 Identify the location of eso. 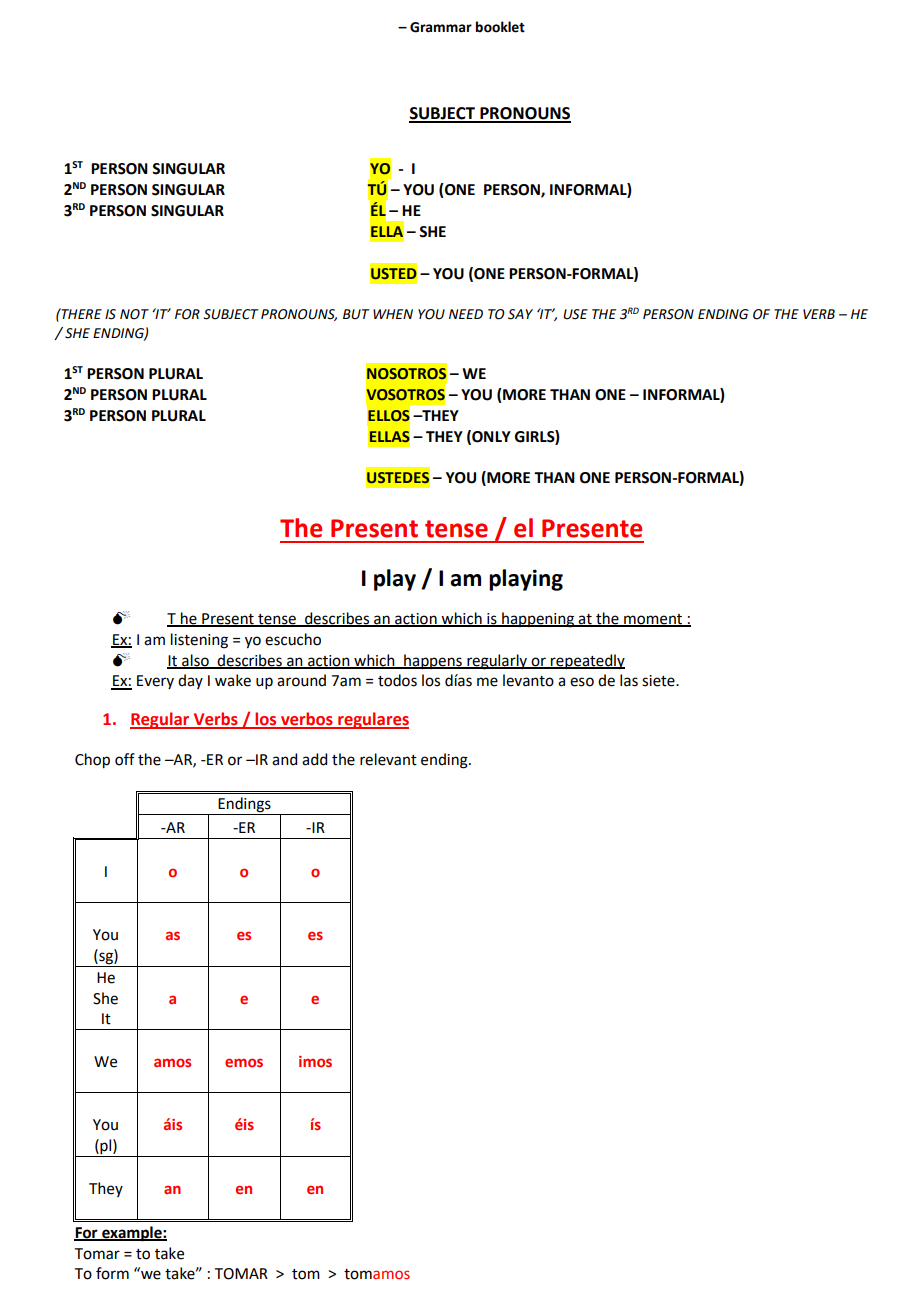
(582, 682).
